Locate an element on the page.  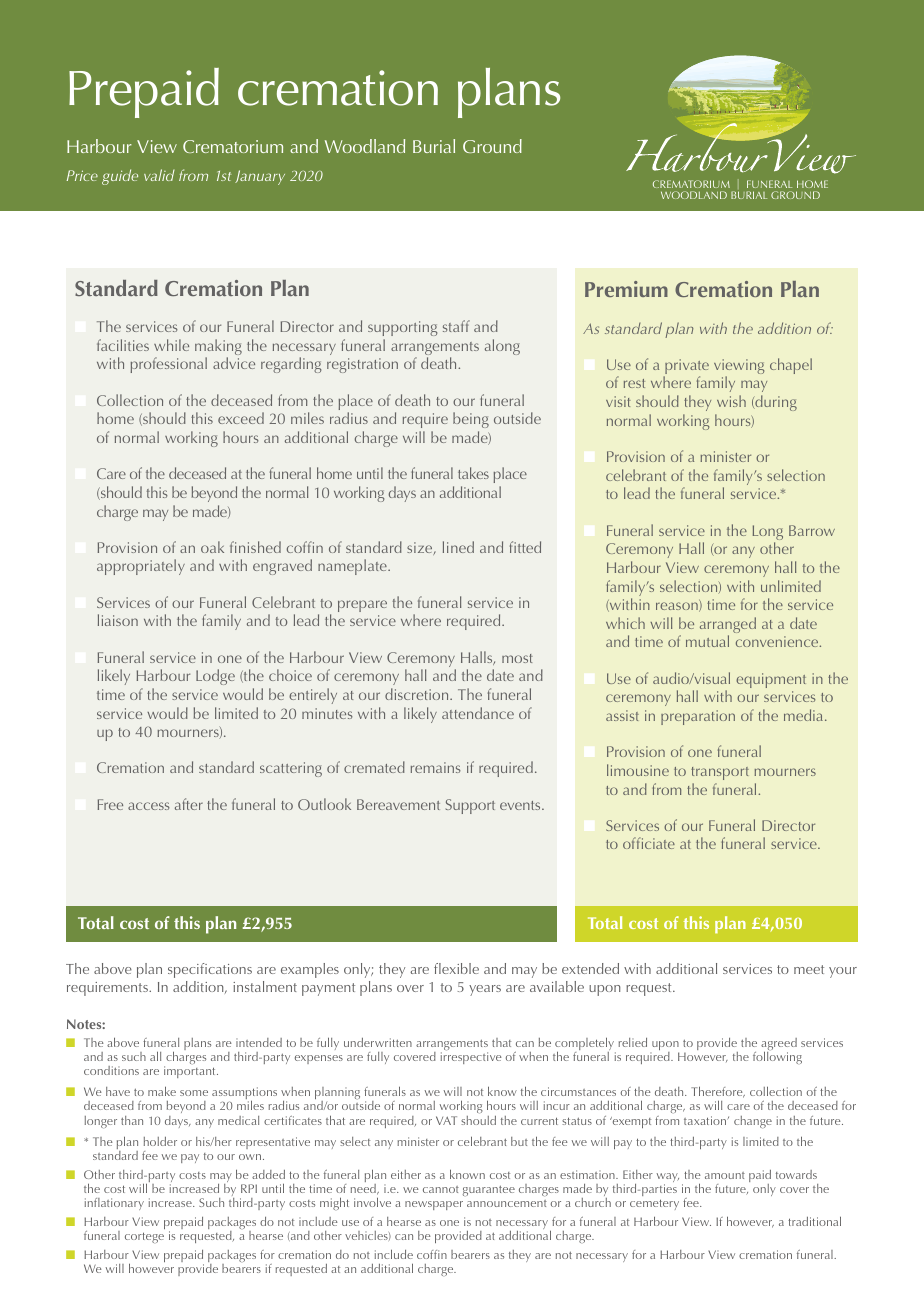
valid is located at coordinates (159, 175).
